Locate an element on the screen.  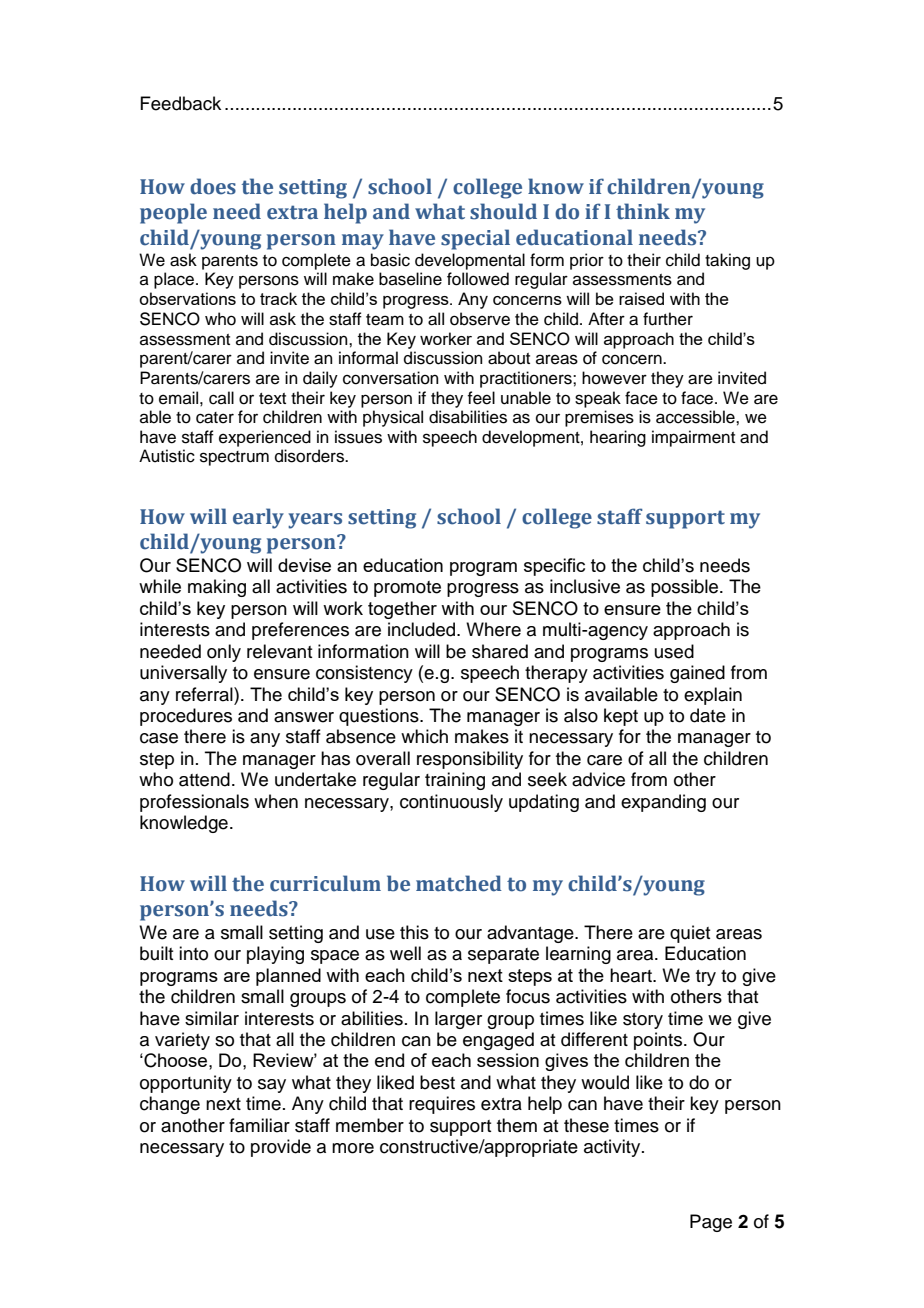
possible is located at coordinates (686, 588).
